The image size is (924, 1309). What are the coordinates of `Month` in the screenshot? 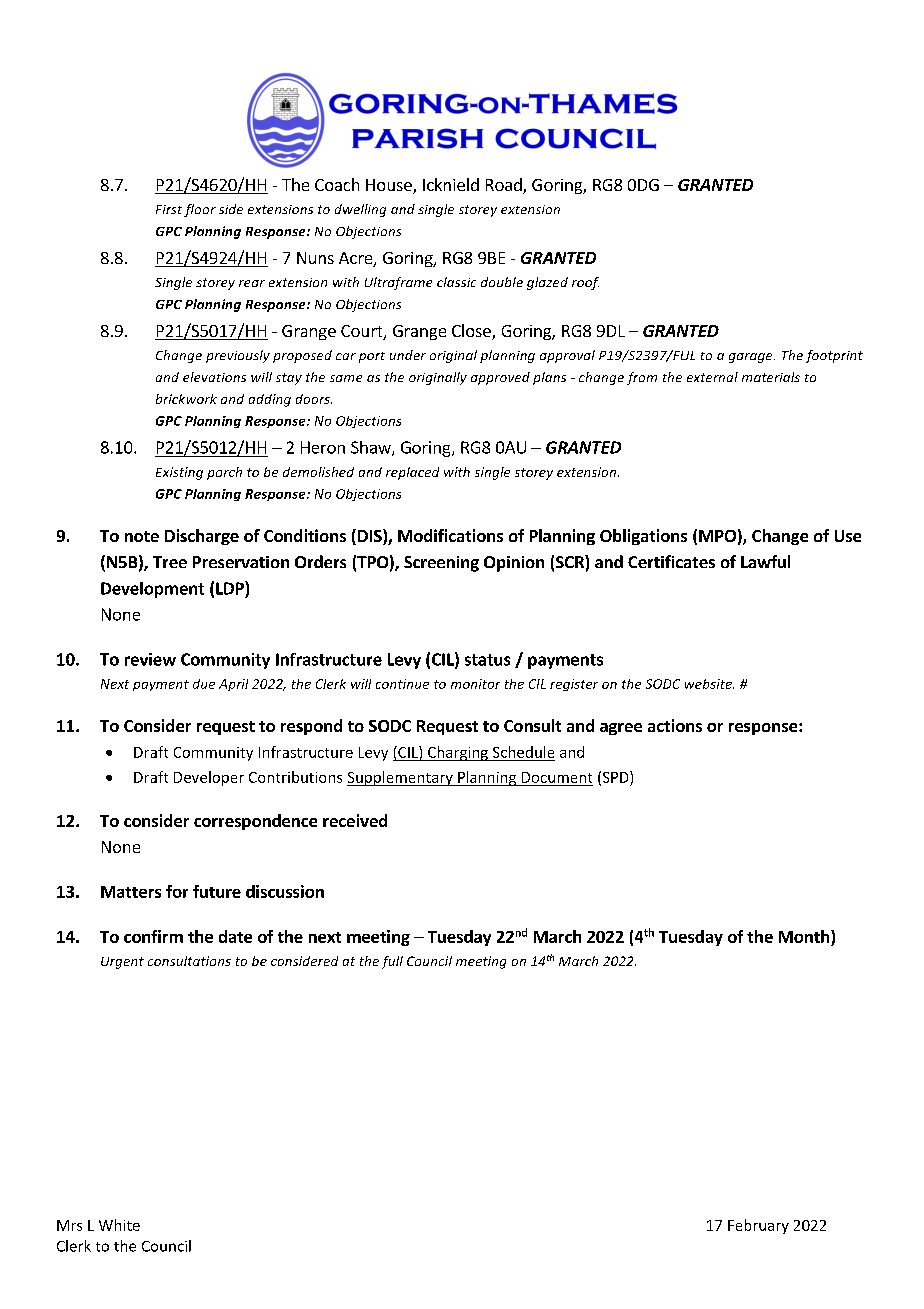 It's located at (804, 936).
